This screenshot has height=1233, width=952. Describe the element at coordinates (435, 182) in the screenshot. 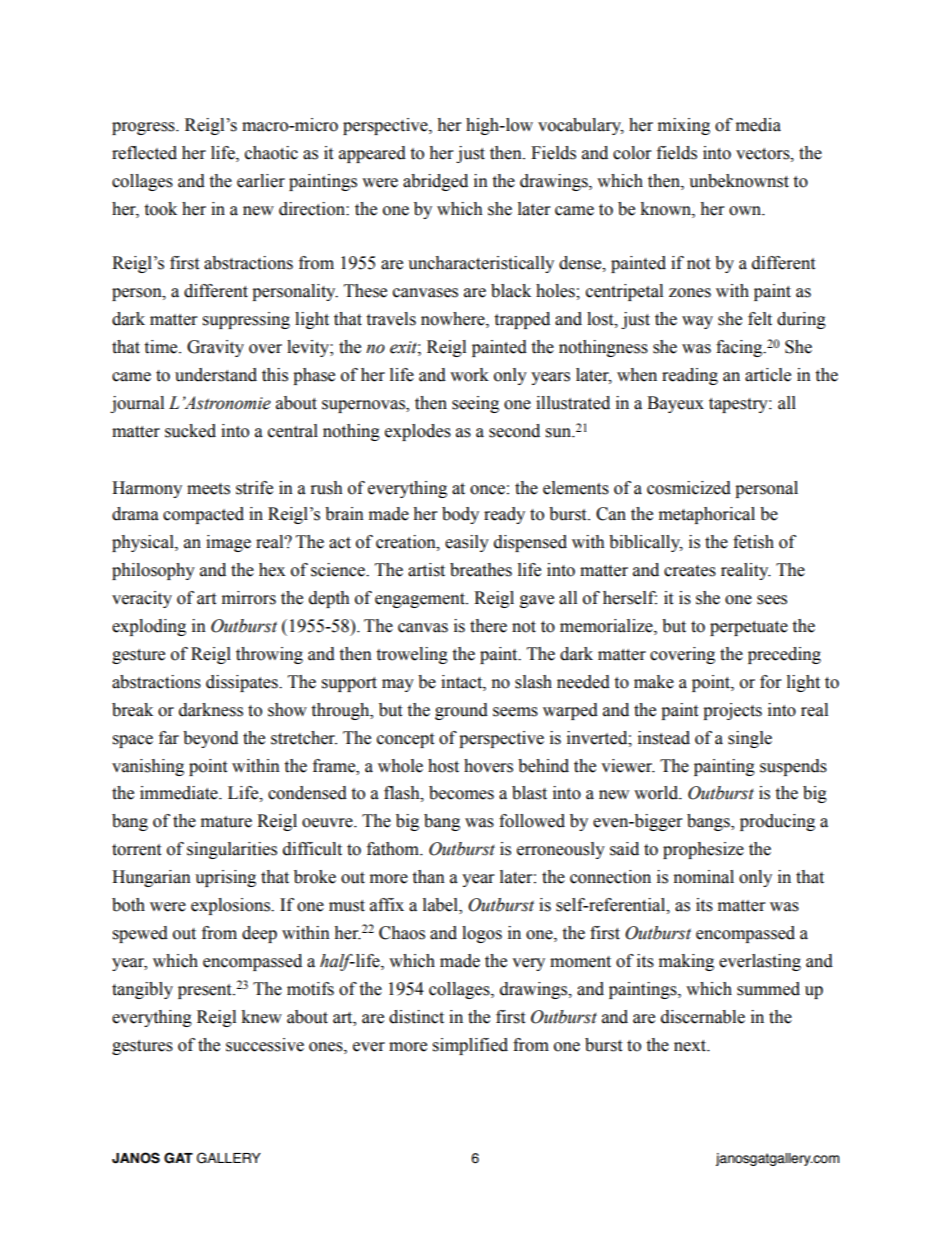

I see `abridged` at that location.
